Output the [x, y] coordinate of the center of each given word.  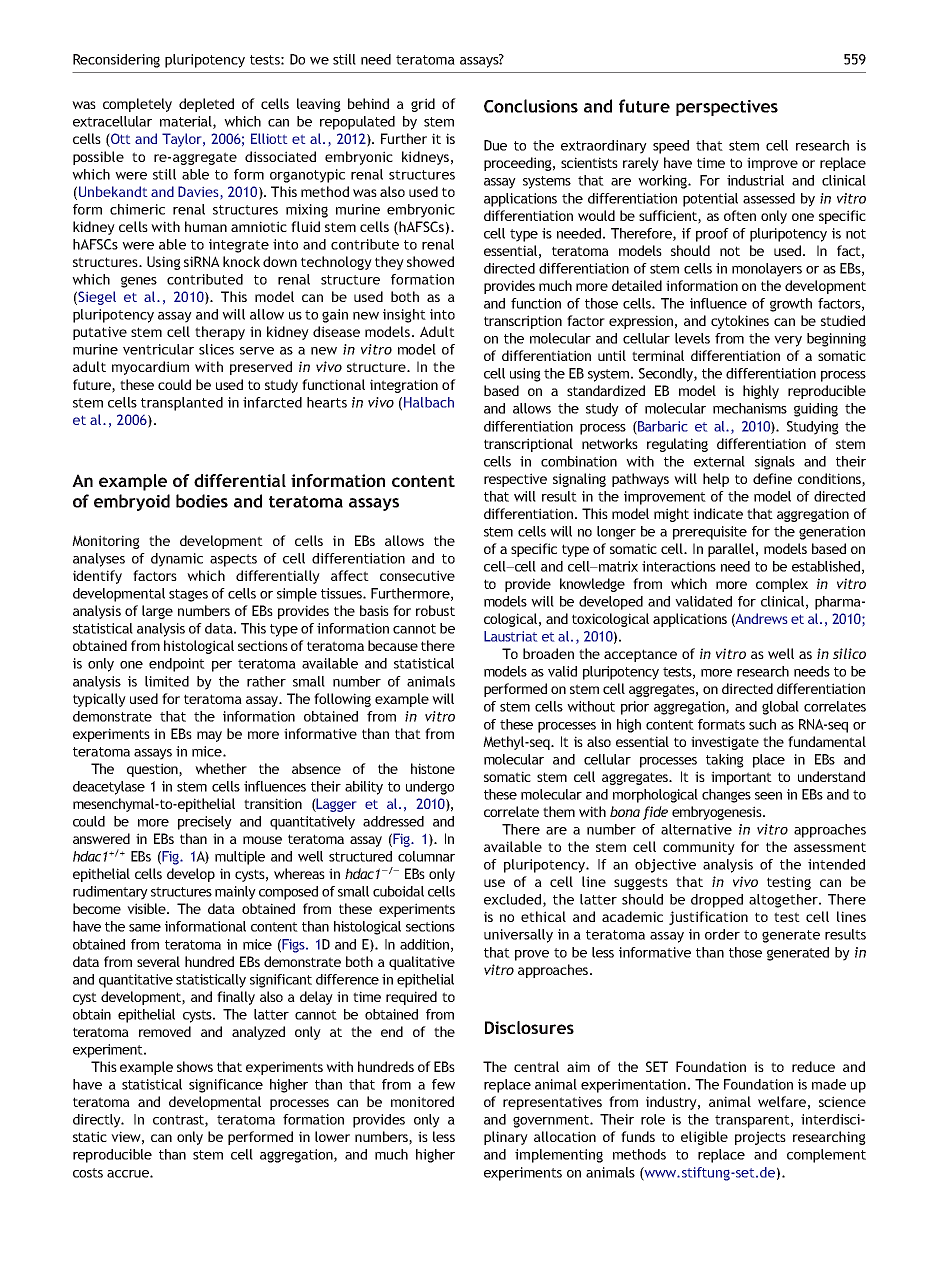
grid [423, 105]
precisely [205, 823]
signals [775, 463]
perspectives [727, 108]
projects [760, 1138]
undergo [430, 788]
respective [515, 480]
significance [226, 1086]
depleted [206, 105]
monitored [422, 1101]
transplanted [182, 404]
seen [768, 796]
